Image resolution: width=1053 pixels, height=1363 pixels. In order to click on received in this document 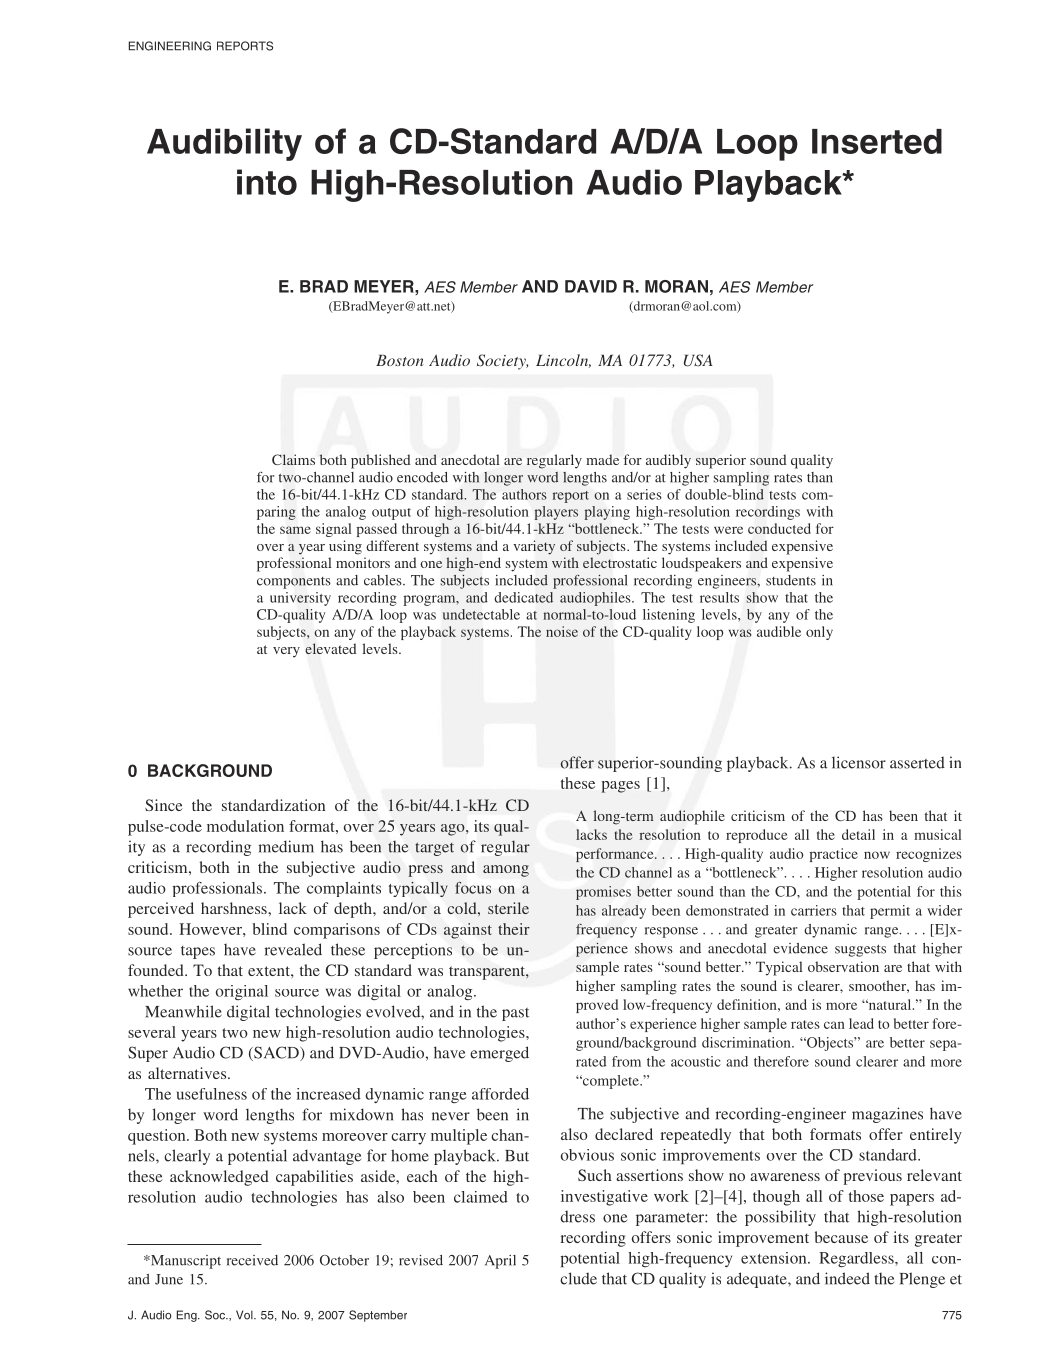, I will do `click(252, 1260)`.
